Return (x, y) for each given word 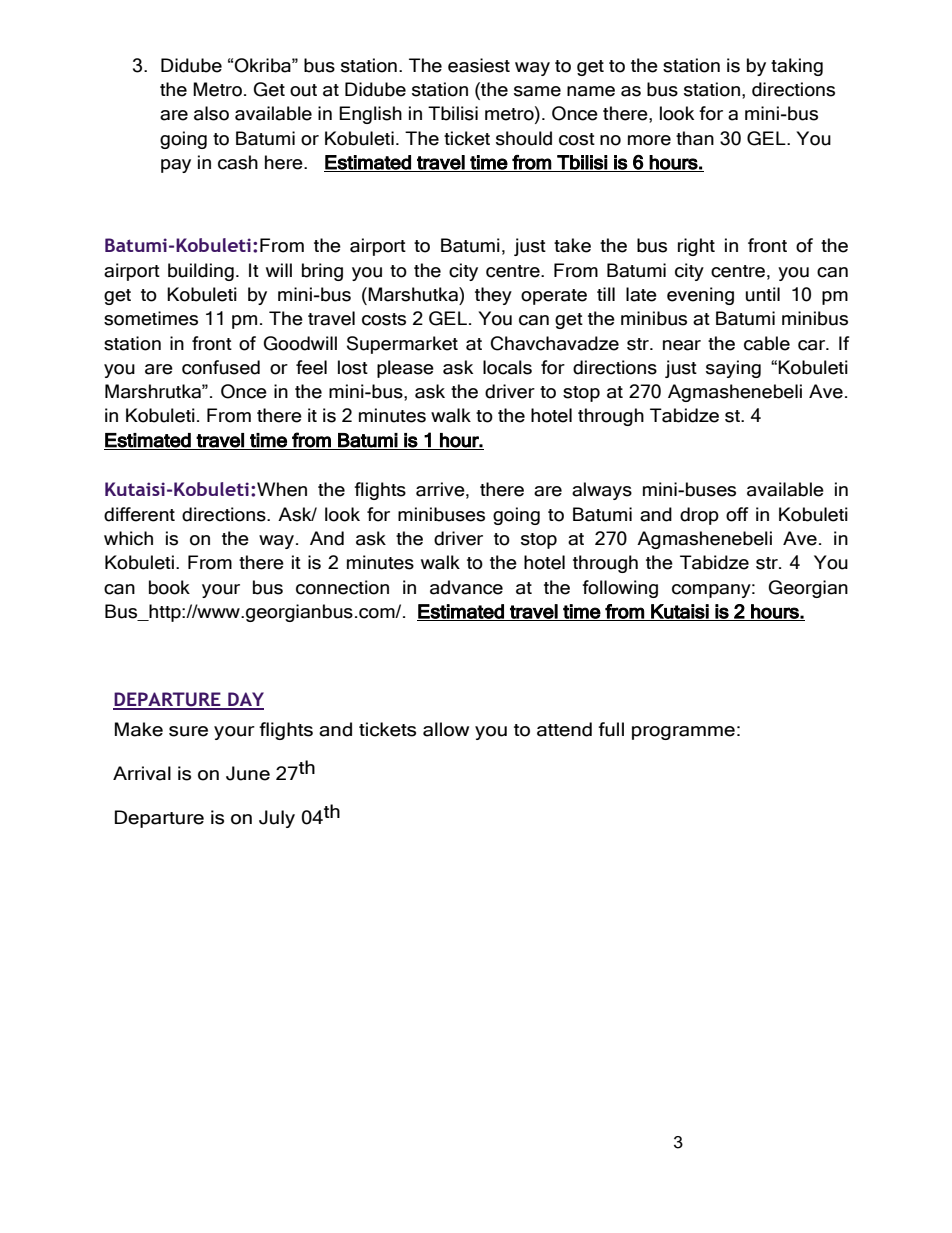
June (248, 773)
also (211, 113)
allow (446, 729)
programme (683, 733)
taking (797, 67)
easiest (479, 65)
